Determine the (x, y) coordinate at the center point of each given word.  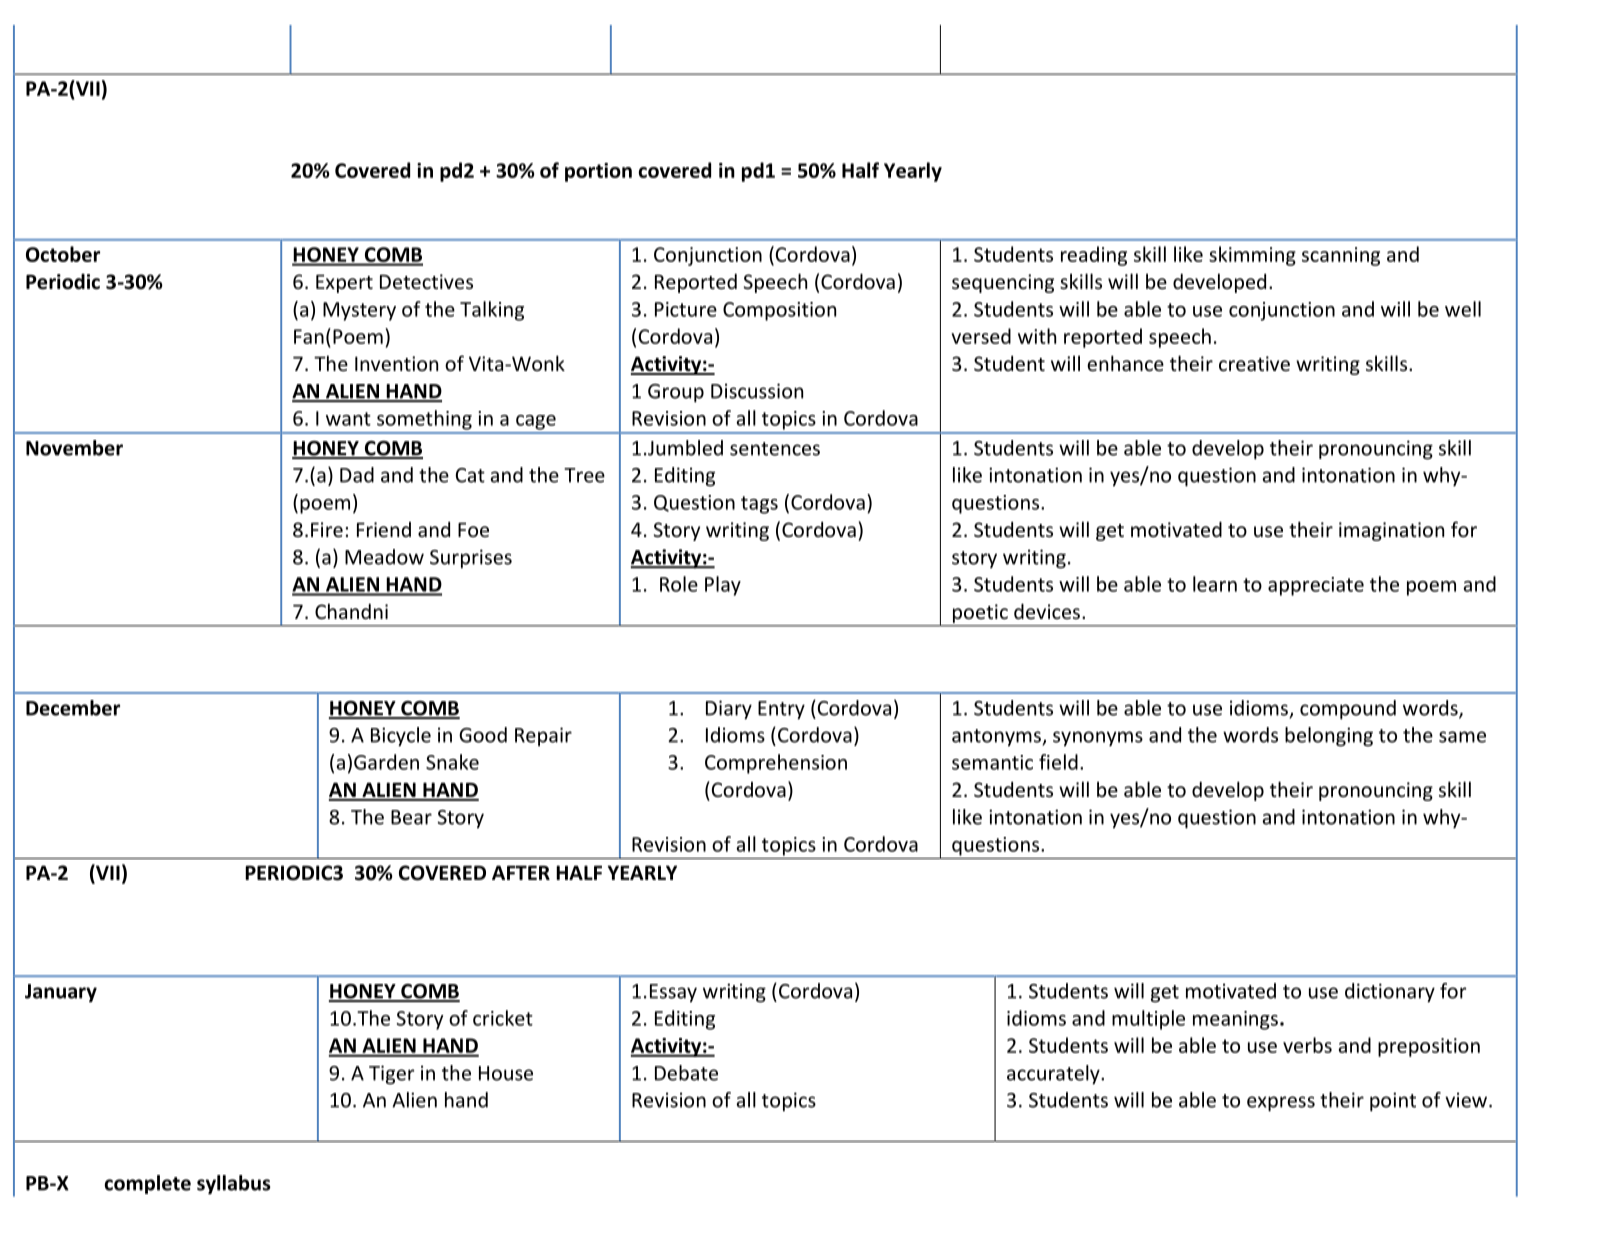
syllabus (234, 1185)
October (63, 254)
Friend (384, 529)
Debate (686, 1073)
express (1281, 1104)
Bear (411, 817)
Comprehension (776, 764)
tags (759, 505)
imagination (1391, 531)
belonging (1329, 737)
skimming (1252, 256)
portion (598, 172)
